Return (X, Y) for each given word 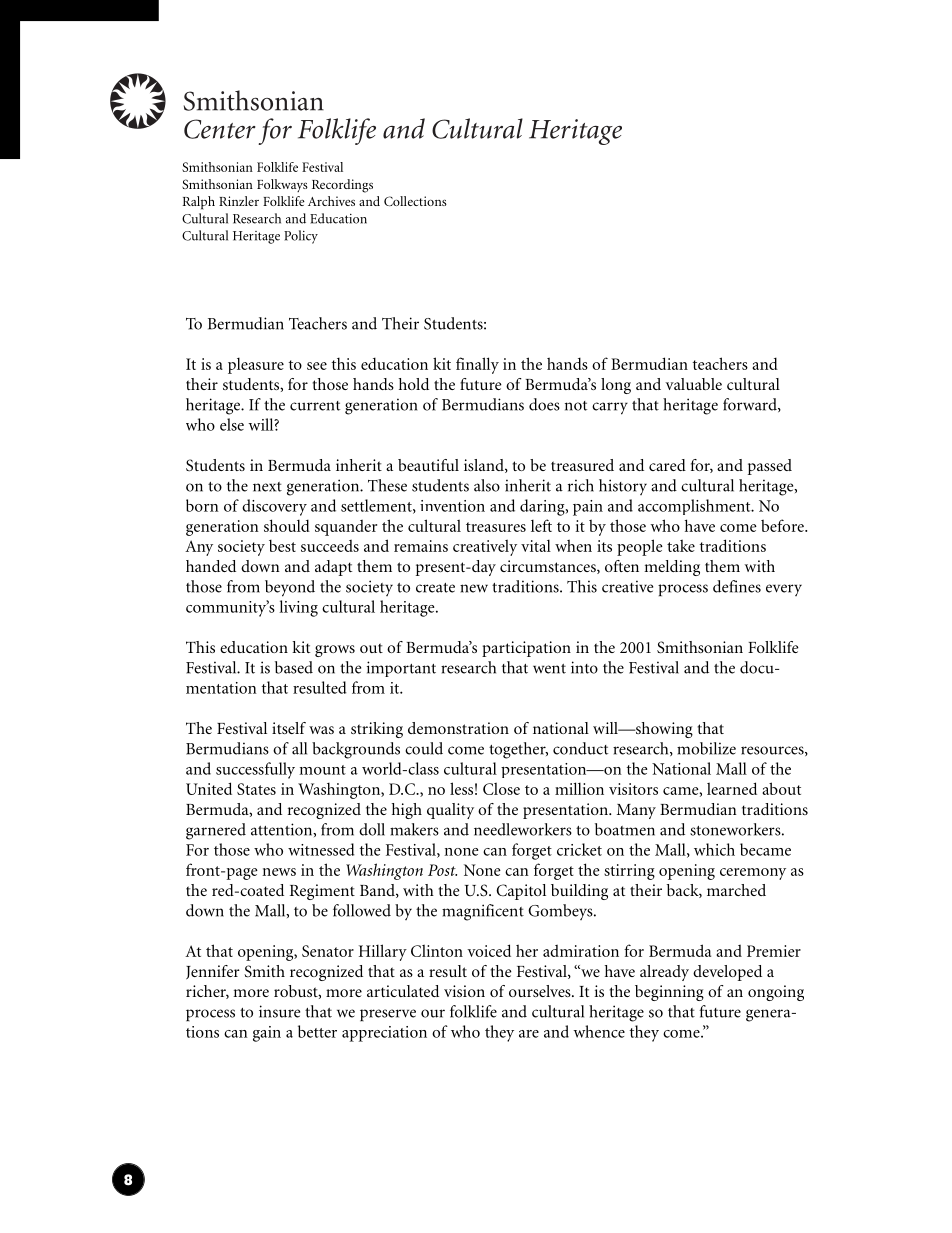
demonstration (458, 728)
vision (464, 991)
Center (220, 129)
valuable (693, 384)
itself (289, 728)
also (487, 485)
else (232, 424)
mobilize (706, 748)
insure (279, 1011)
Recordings (342, 186)
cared (667, 465)
